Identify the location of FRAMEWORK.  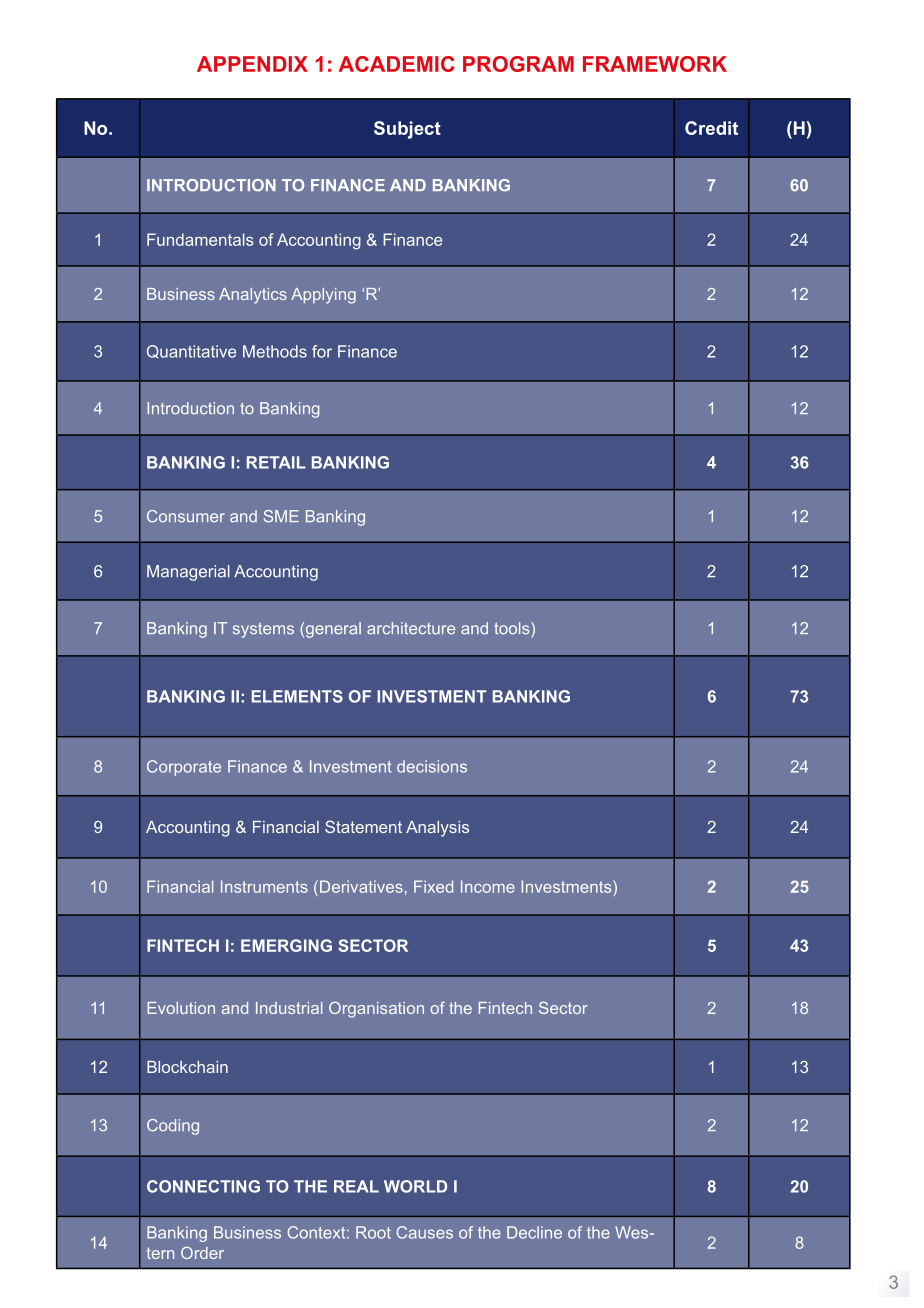
(655, 64).
